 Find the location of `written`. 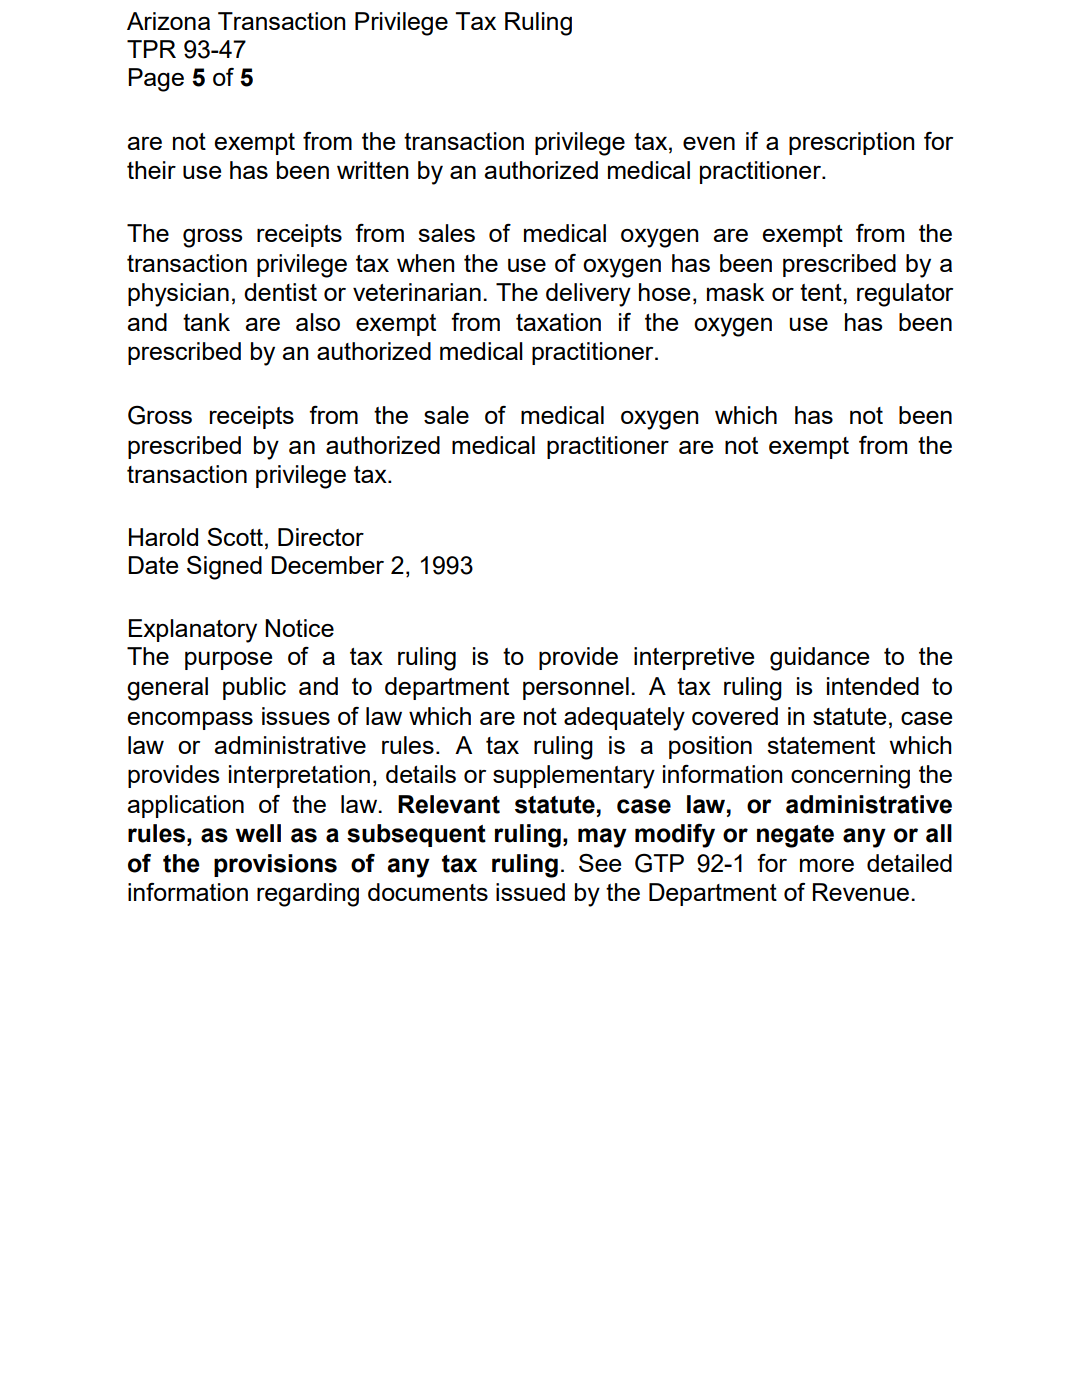

written is located at coordinates (373, 170).
